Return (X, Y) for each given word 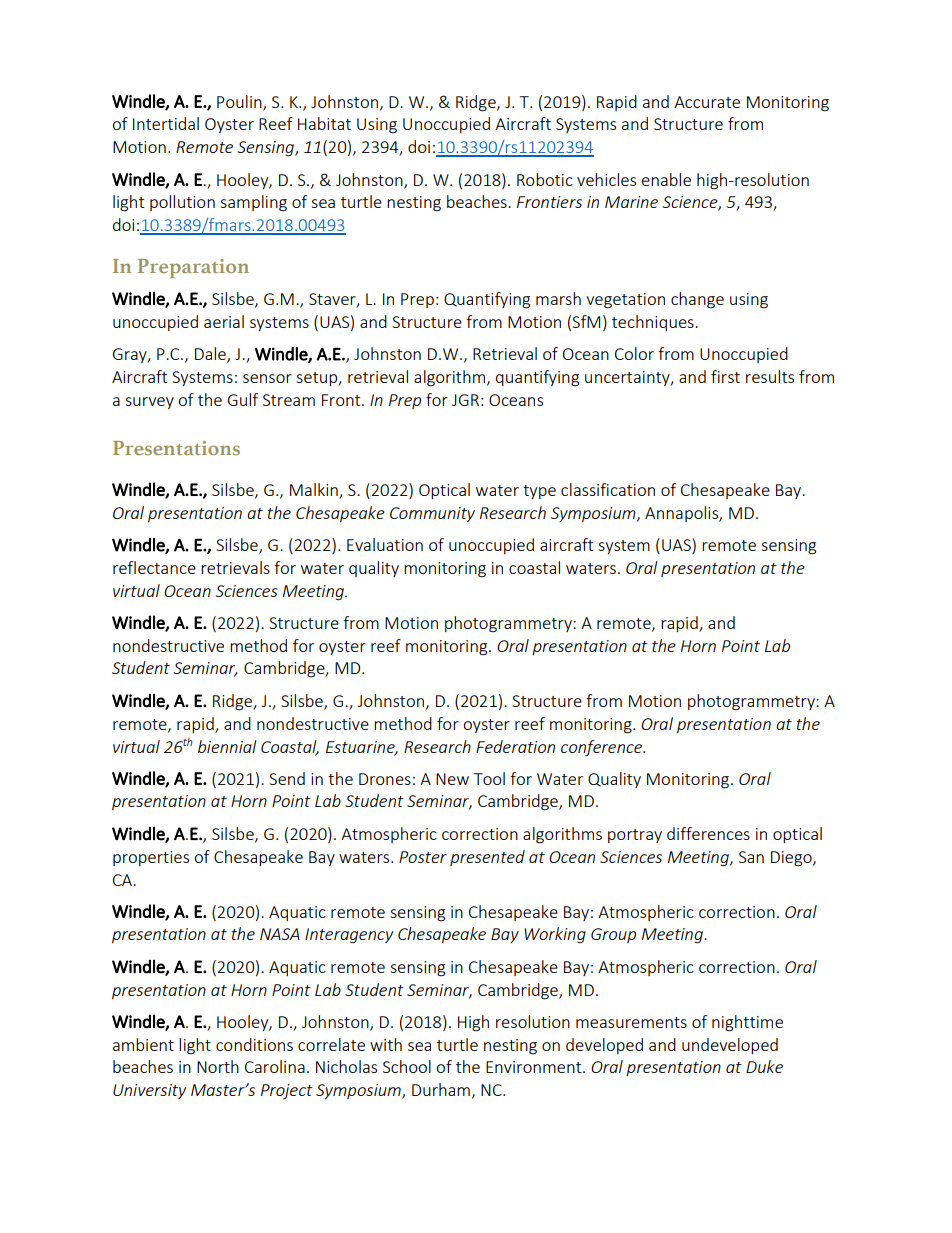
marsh (558, 298)
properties (151, 858)
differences (708, 833)
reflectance (154, 567)
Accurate (707, 102)
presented (487, 858)
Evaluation (385, 544)
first (725, 376)
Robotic (545, 179)
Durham (441, 1089)
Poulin (240, 102)
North (218, 1066)
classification (608, 489)
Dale (211, 355)
